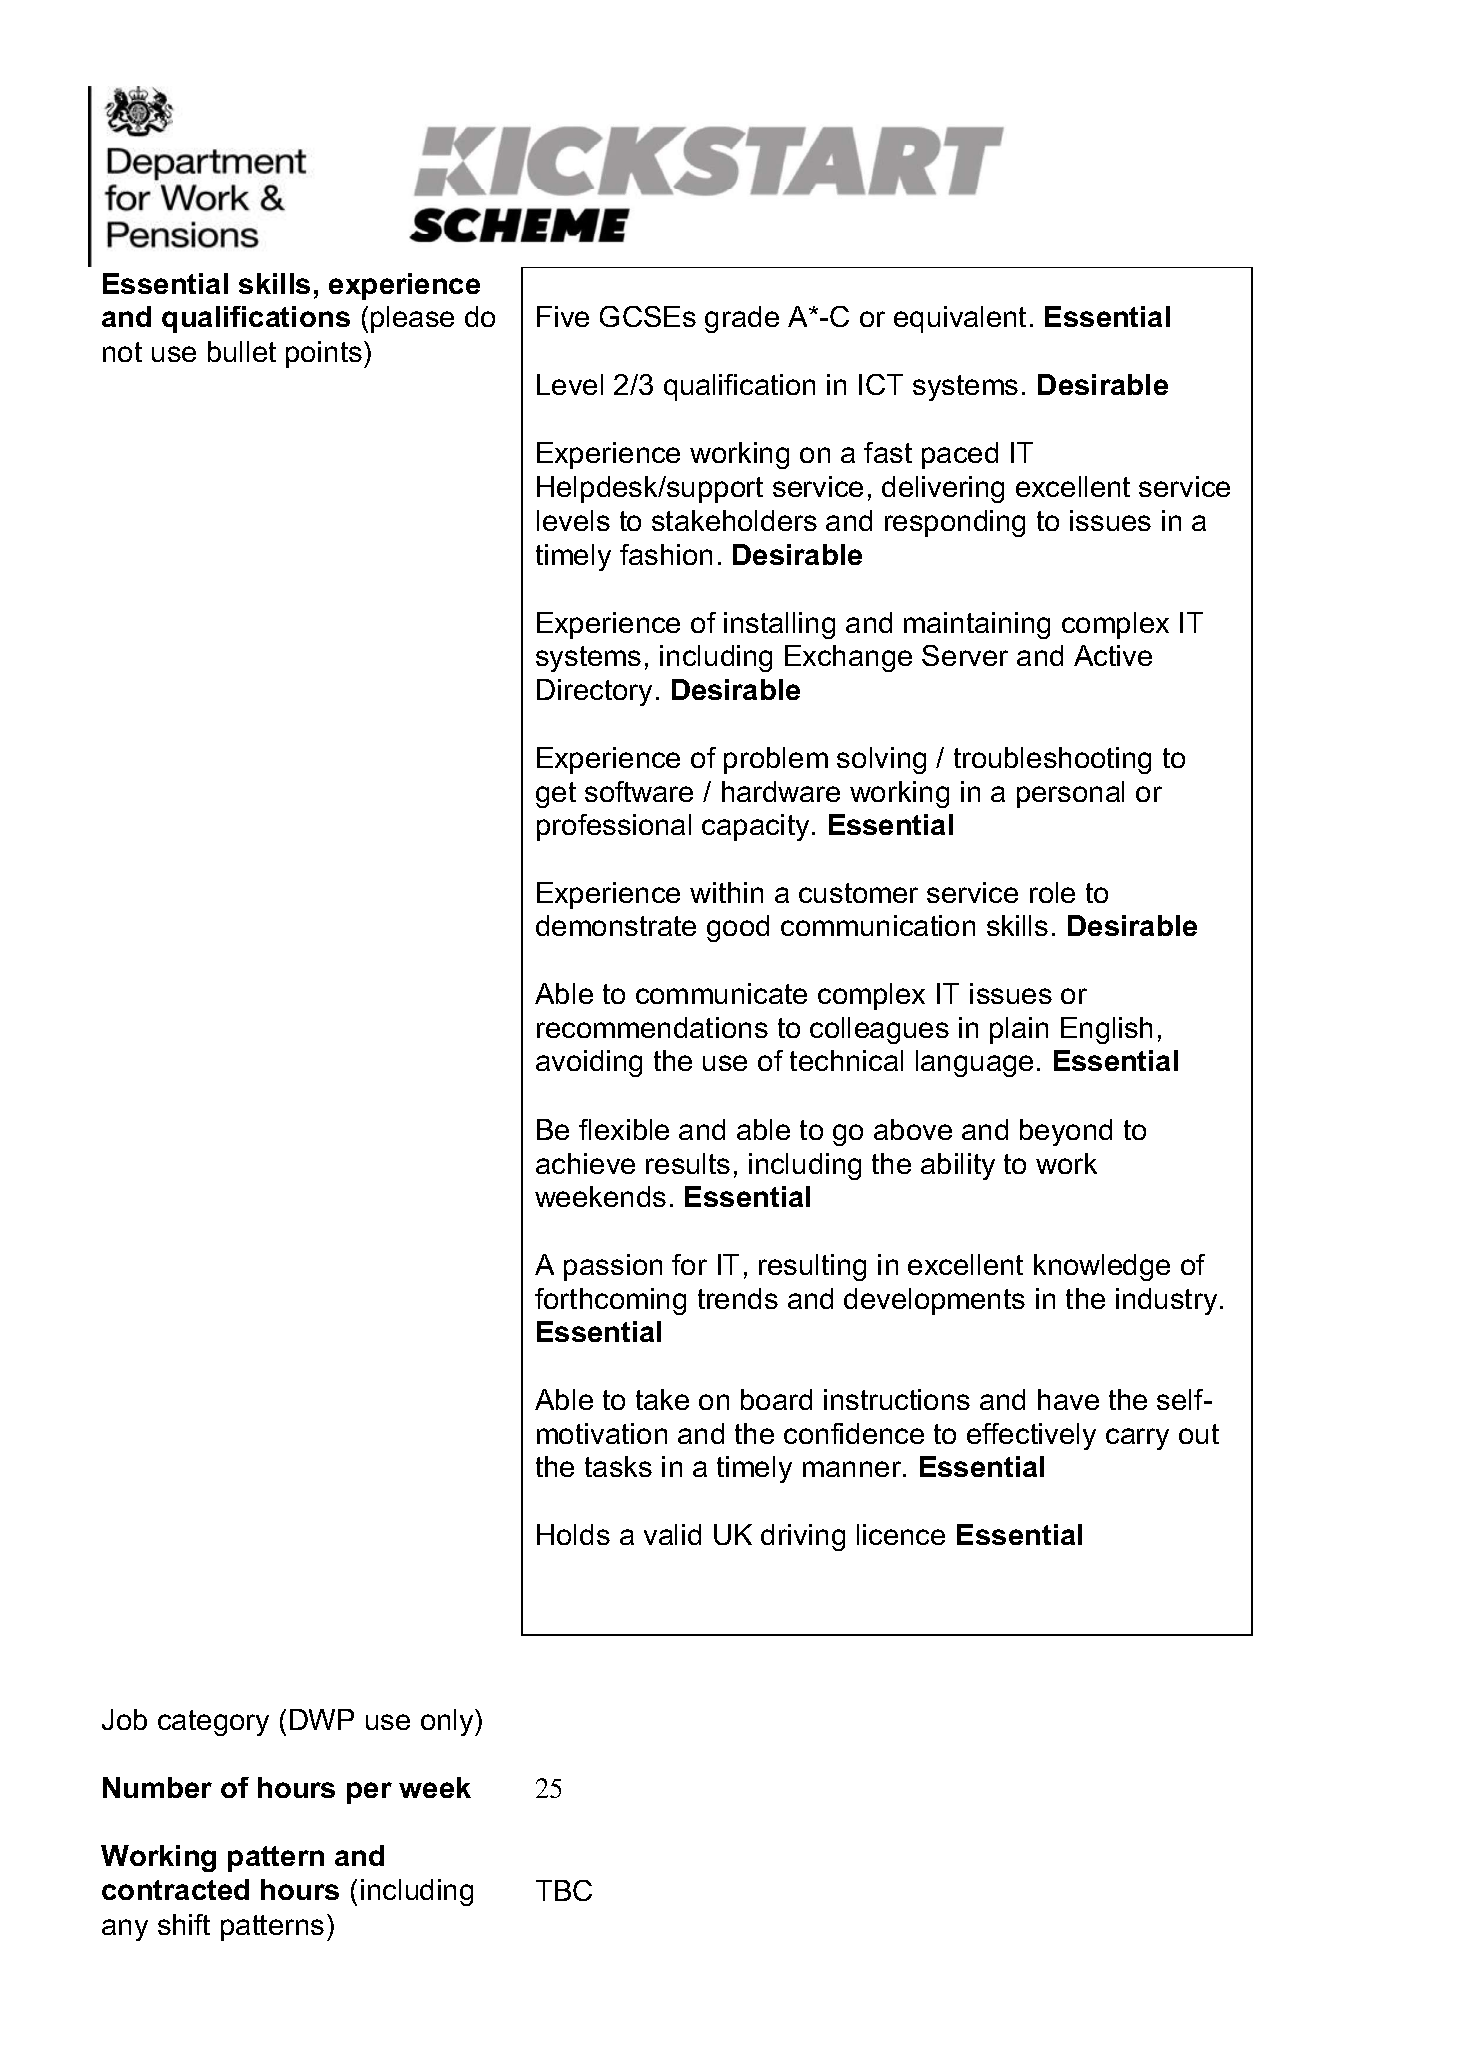 This screenshot has width=1458, height=2062. I want to click on contracted, so click(175, 1889).
